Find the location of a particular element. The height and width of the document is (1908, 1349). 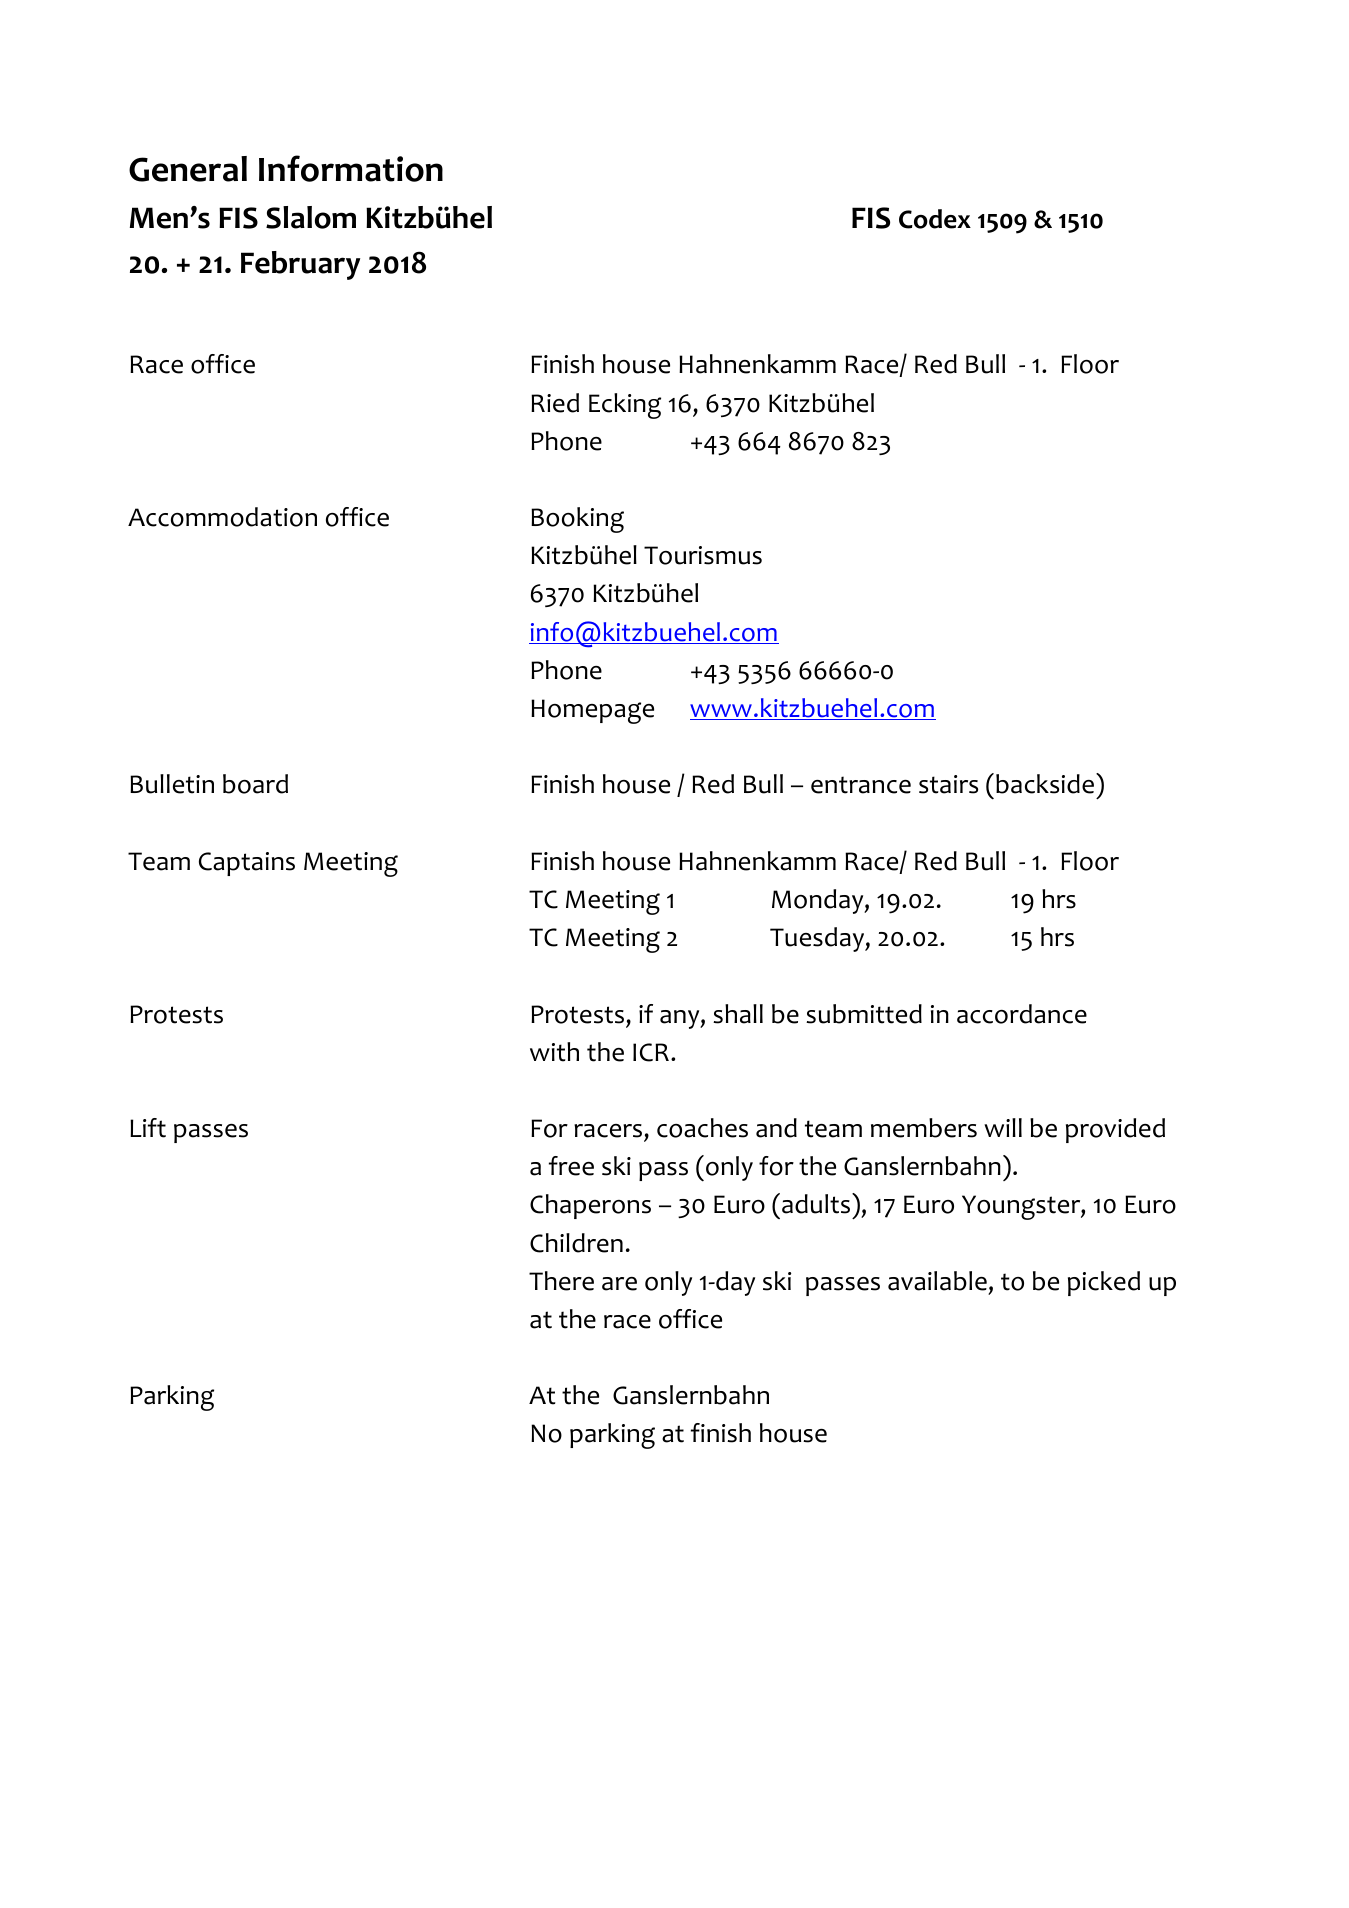

board is located at coordinates (255, 784).
